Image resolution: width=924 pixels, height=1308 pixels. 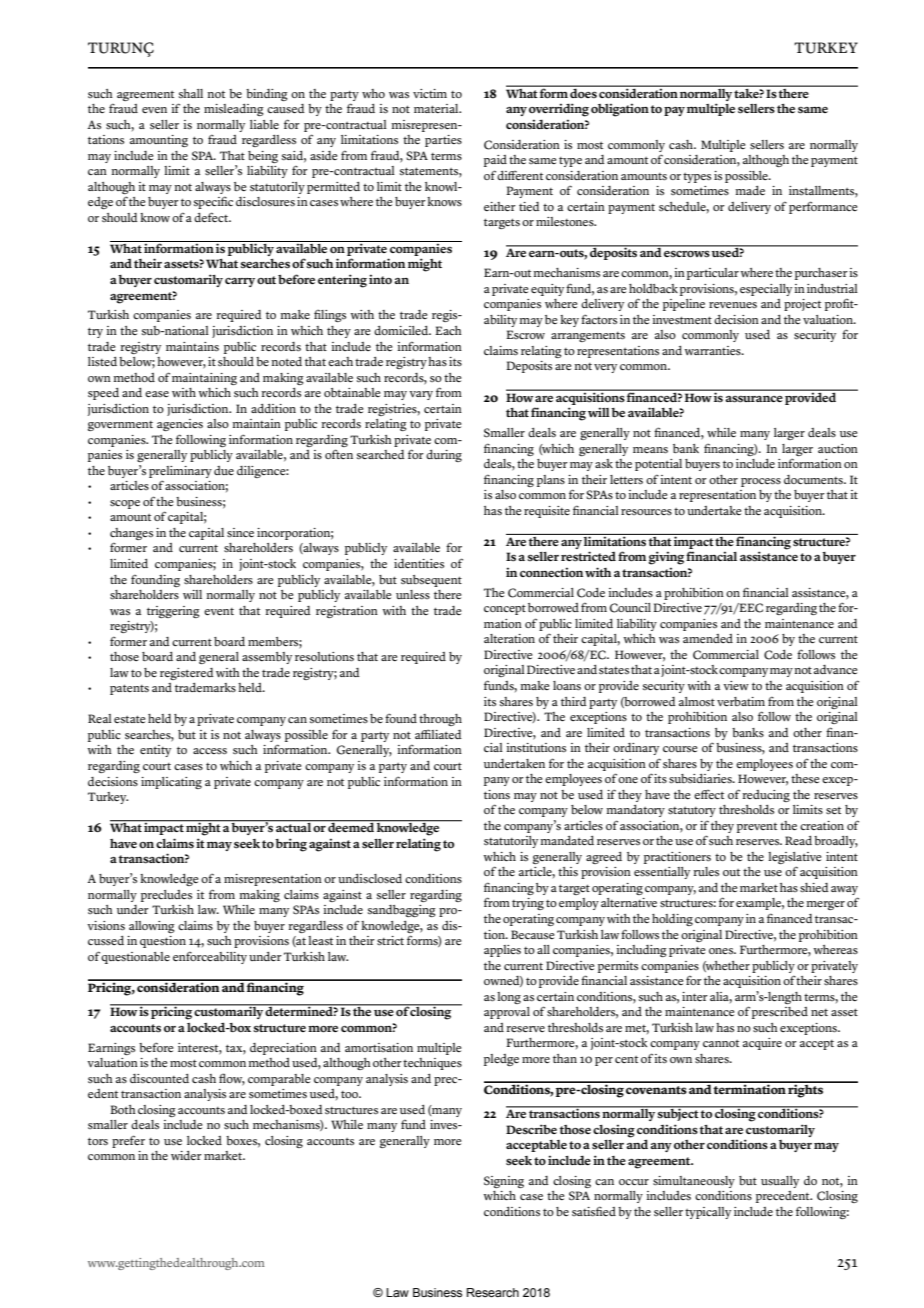 I want to click on preliminary, so click(x=180, y=472).
